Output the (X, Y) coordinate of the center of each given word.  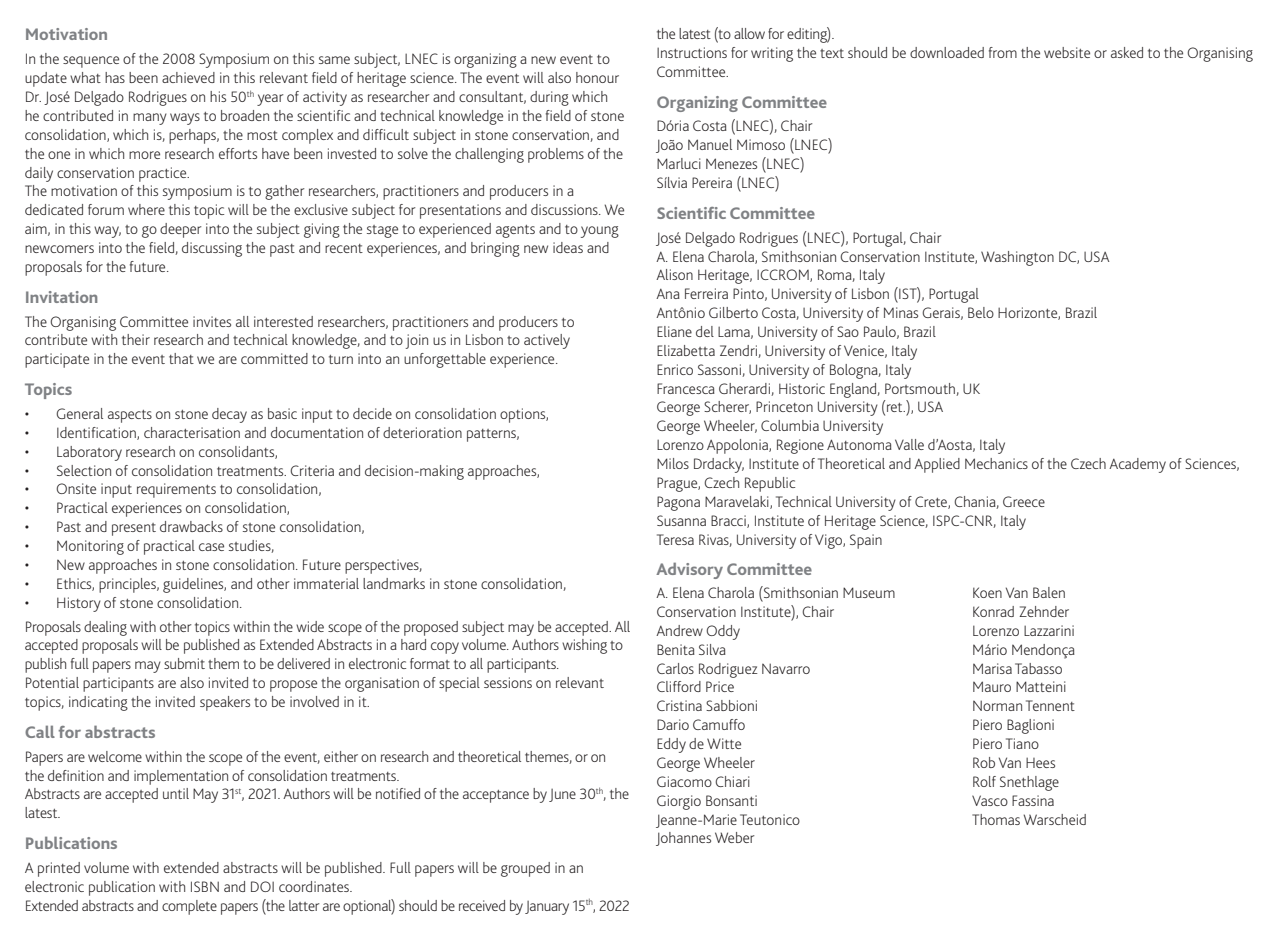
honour (597, 77)
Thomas (996, 819)
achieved (188, 77)
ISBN (205, 886)
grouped (525, 869)
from (1003, 52)
